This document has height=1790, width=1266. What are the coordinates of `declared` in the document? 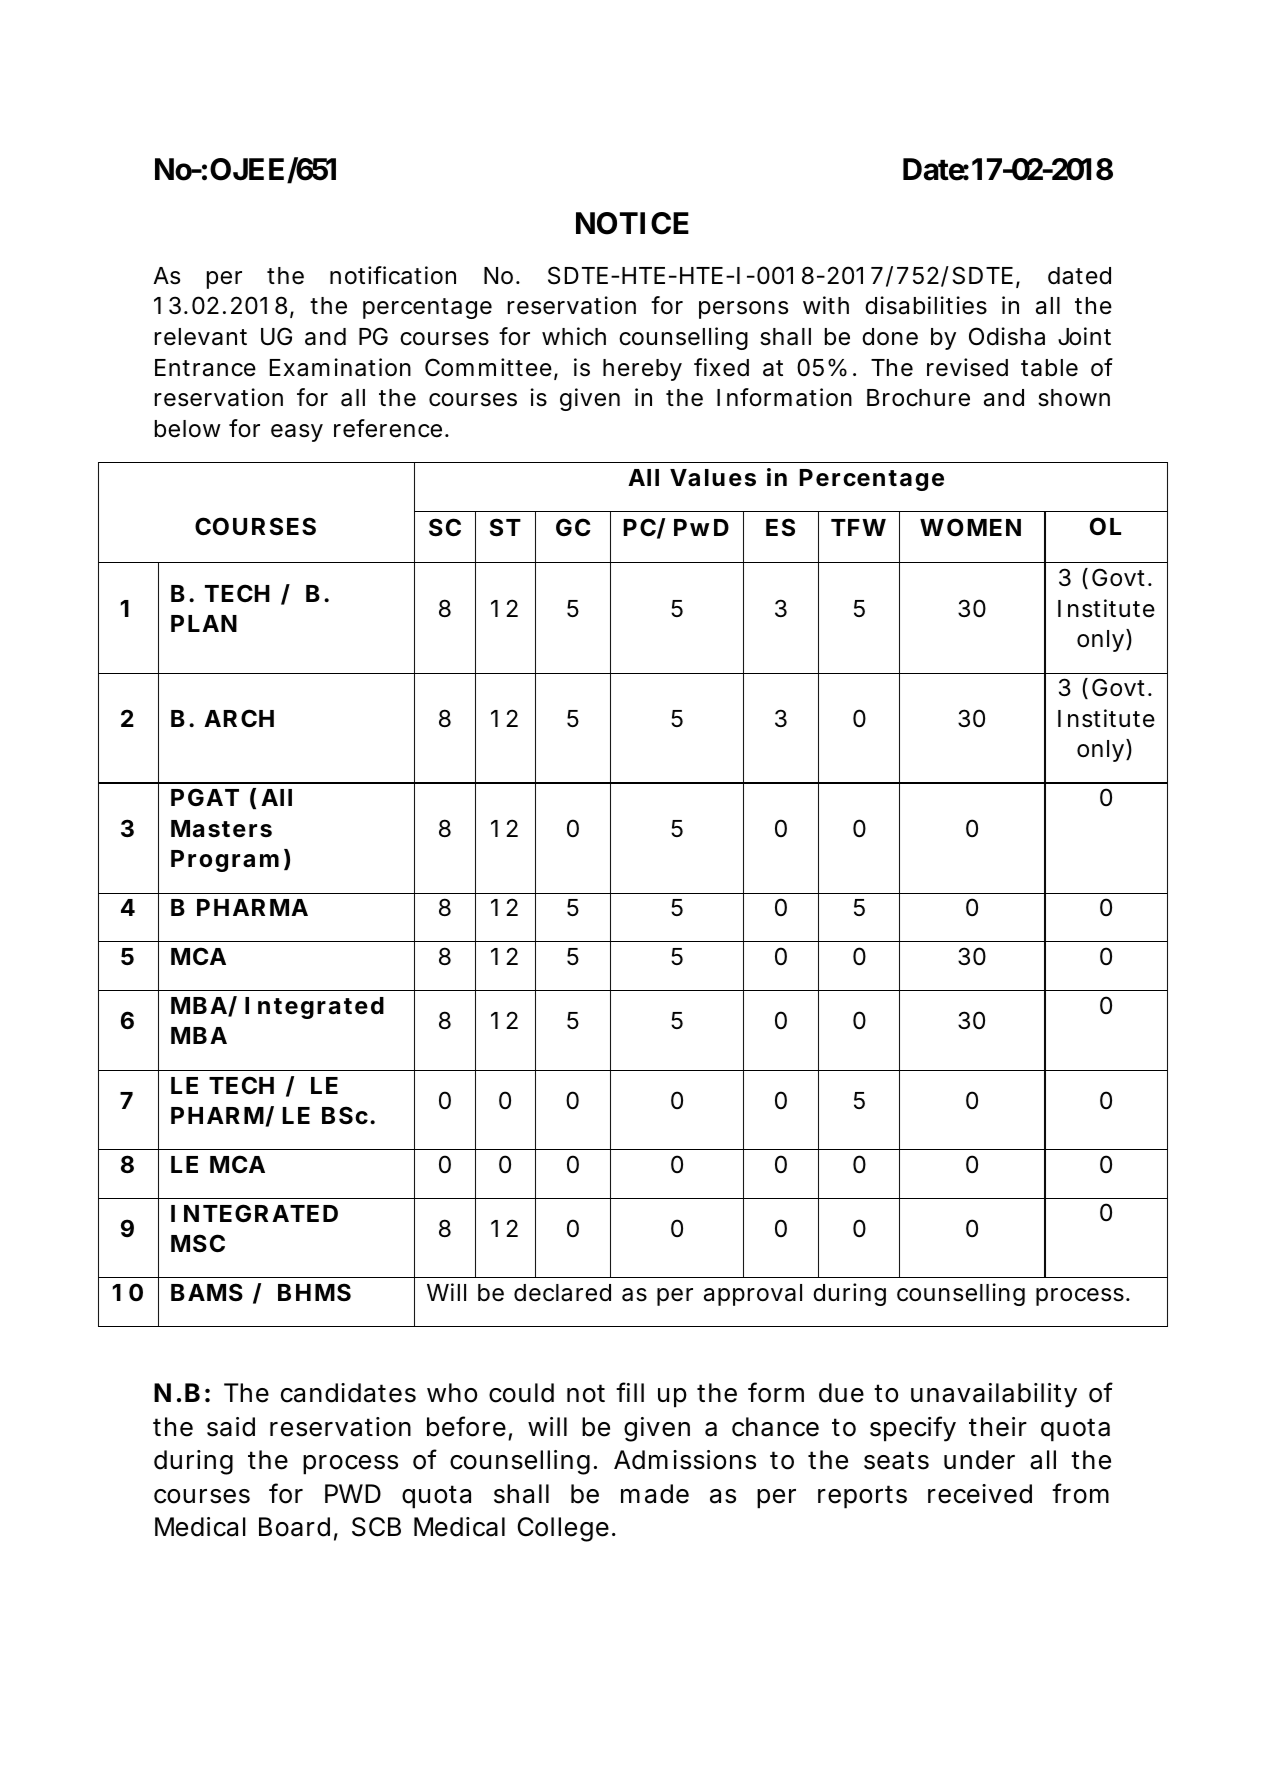 It's located at (562, 1293).
